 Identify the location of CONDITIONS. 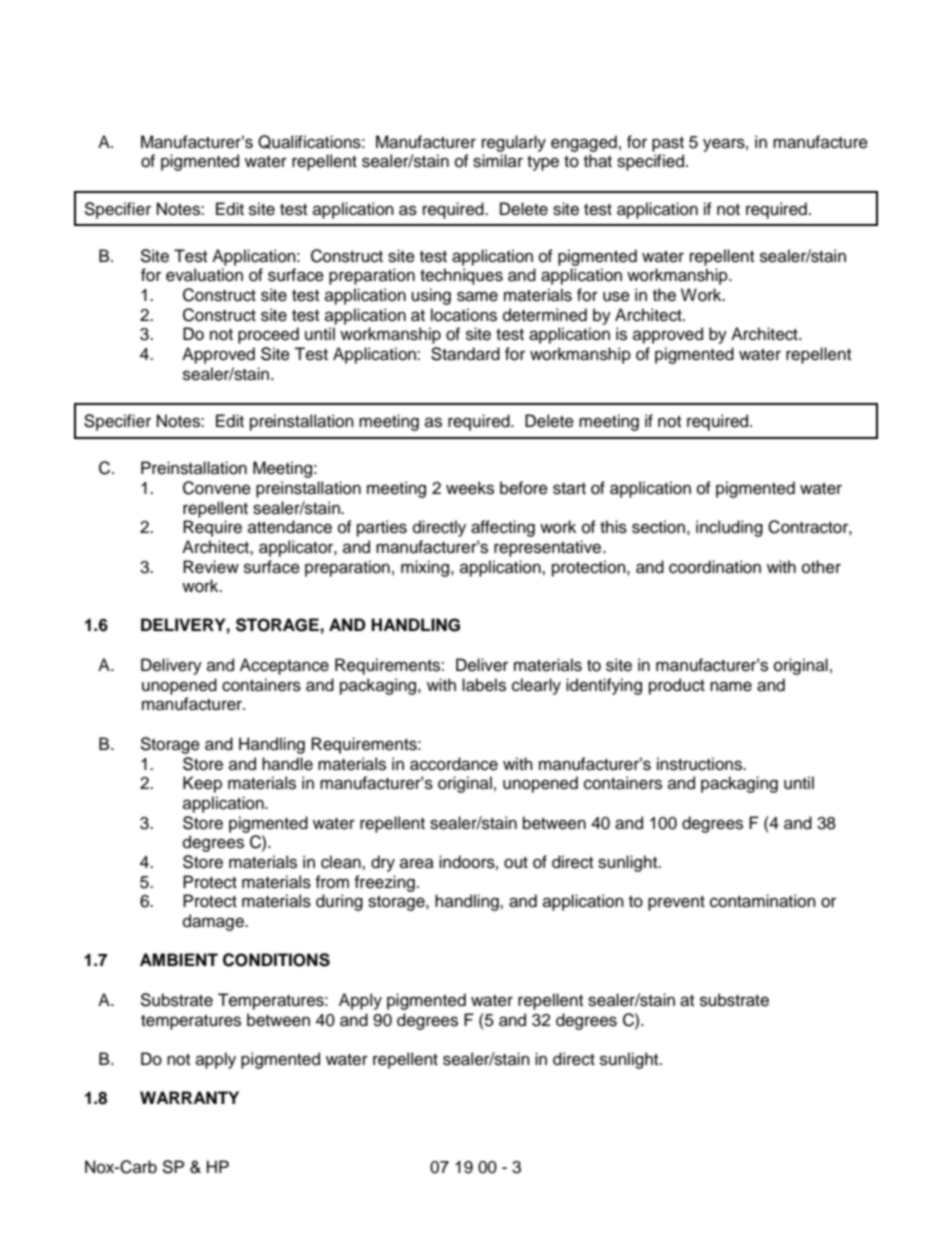
(276, 960).
